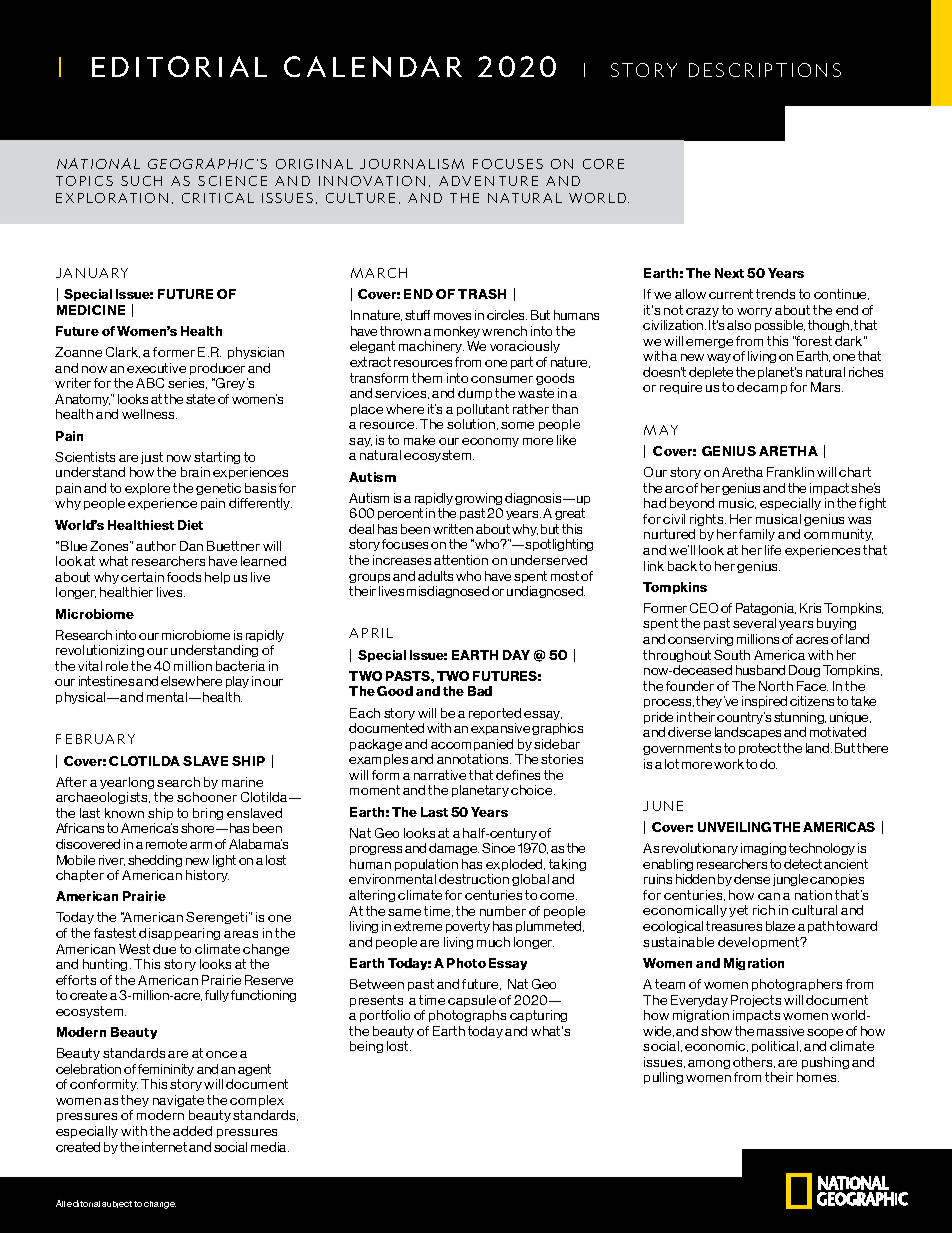  I want to click on destruction, so click(474, 879).
